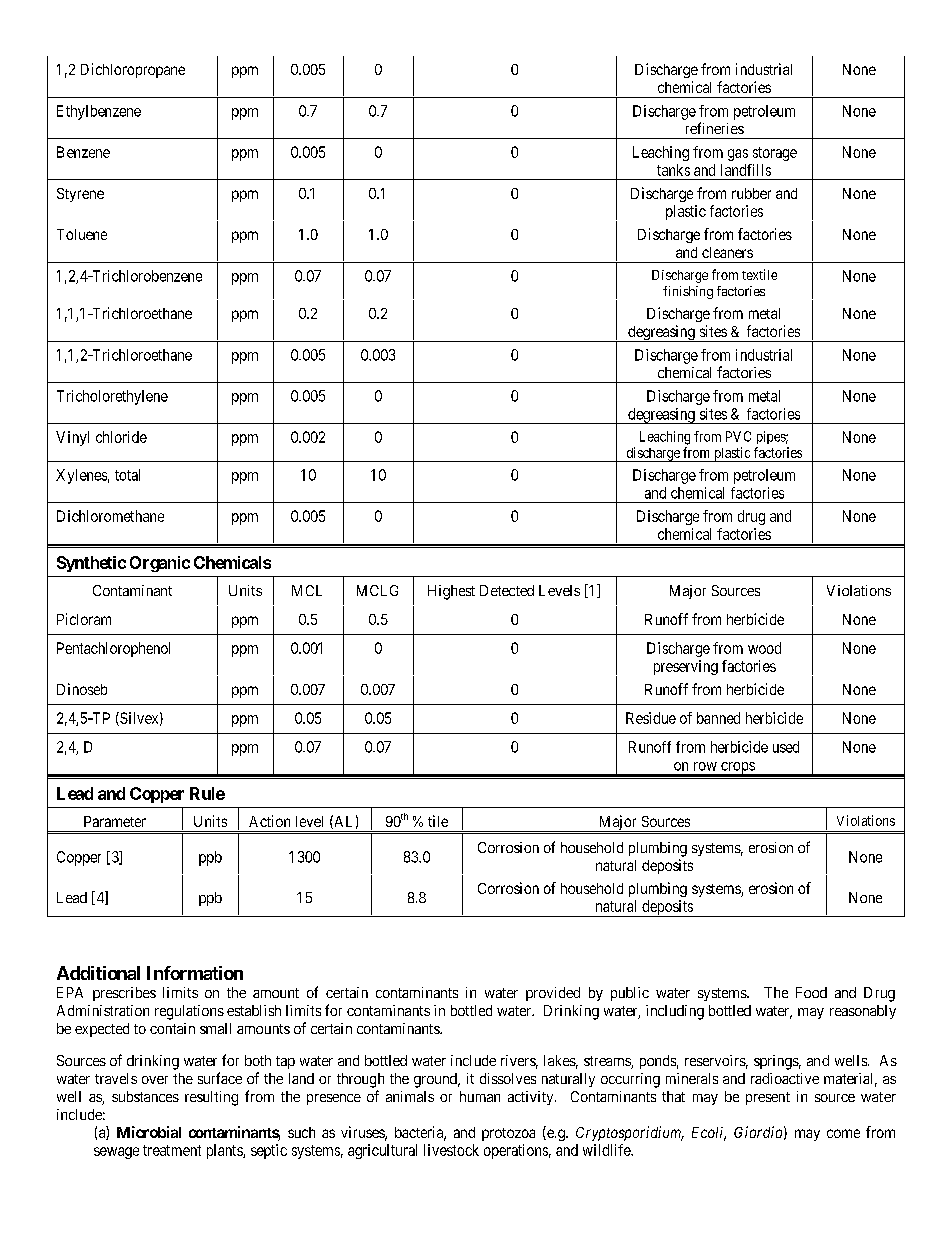 The image size is (952, 1233). I want to click on Styrene, so click(80, 195).
